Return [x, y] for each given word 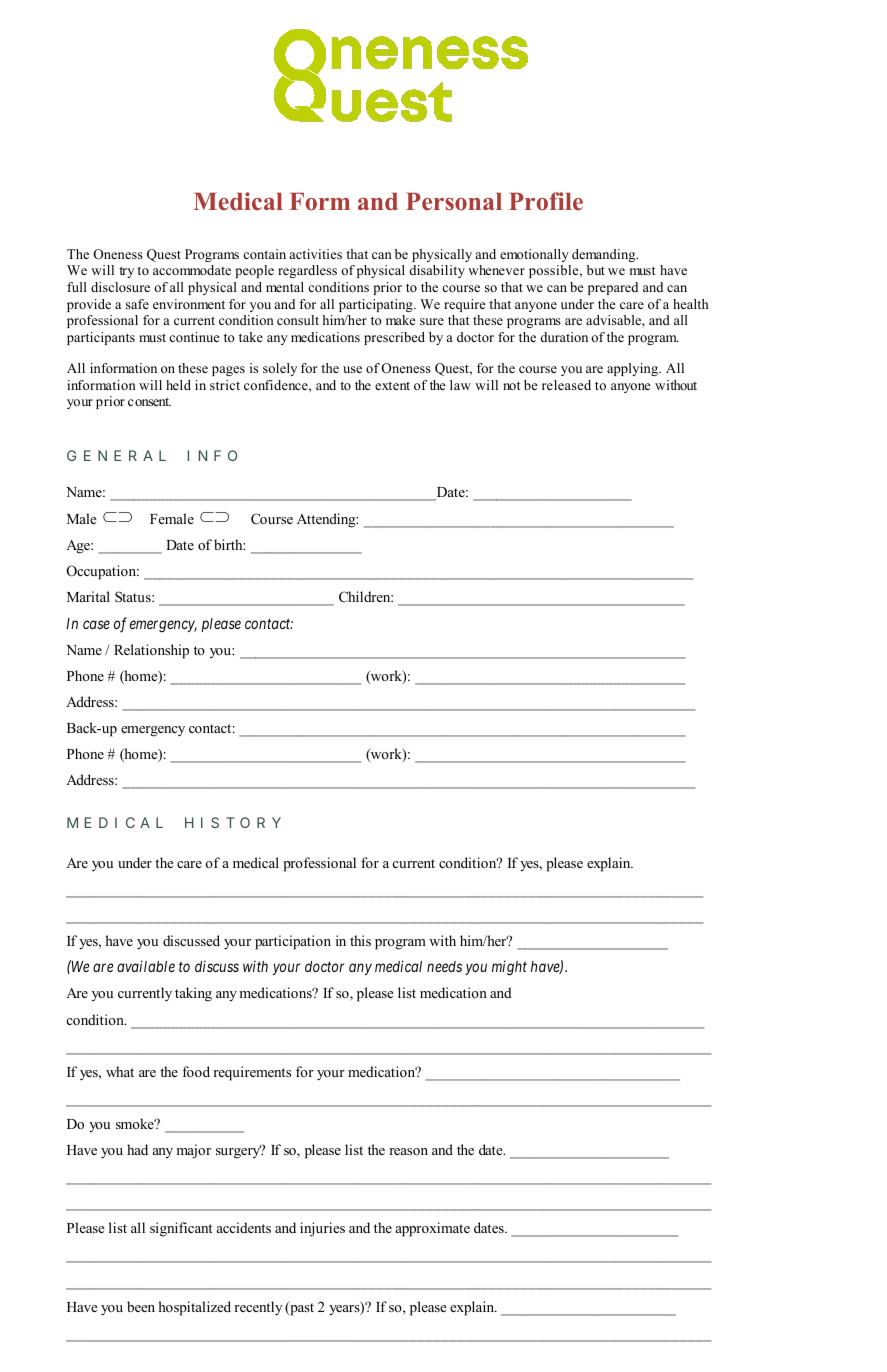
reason [408, 1151]
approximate [433, 1229]
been [141, 1306]
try [126, 272]
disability [437, 271]
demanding [605, 255]
